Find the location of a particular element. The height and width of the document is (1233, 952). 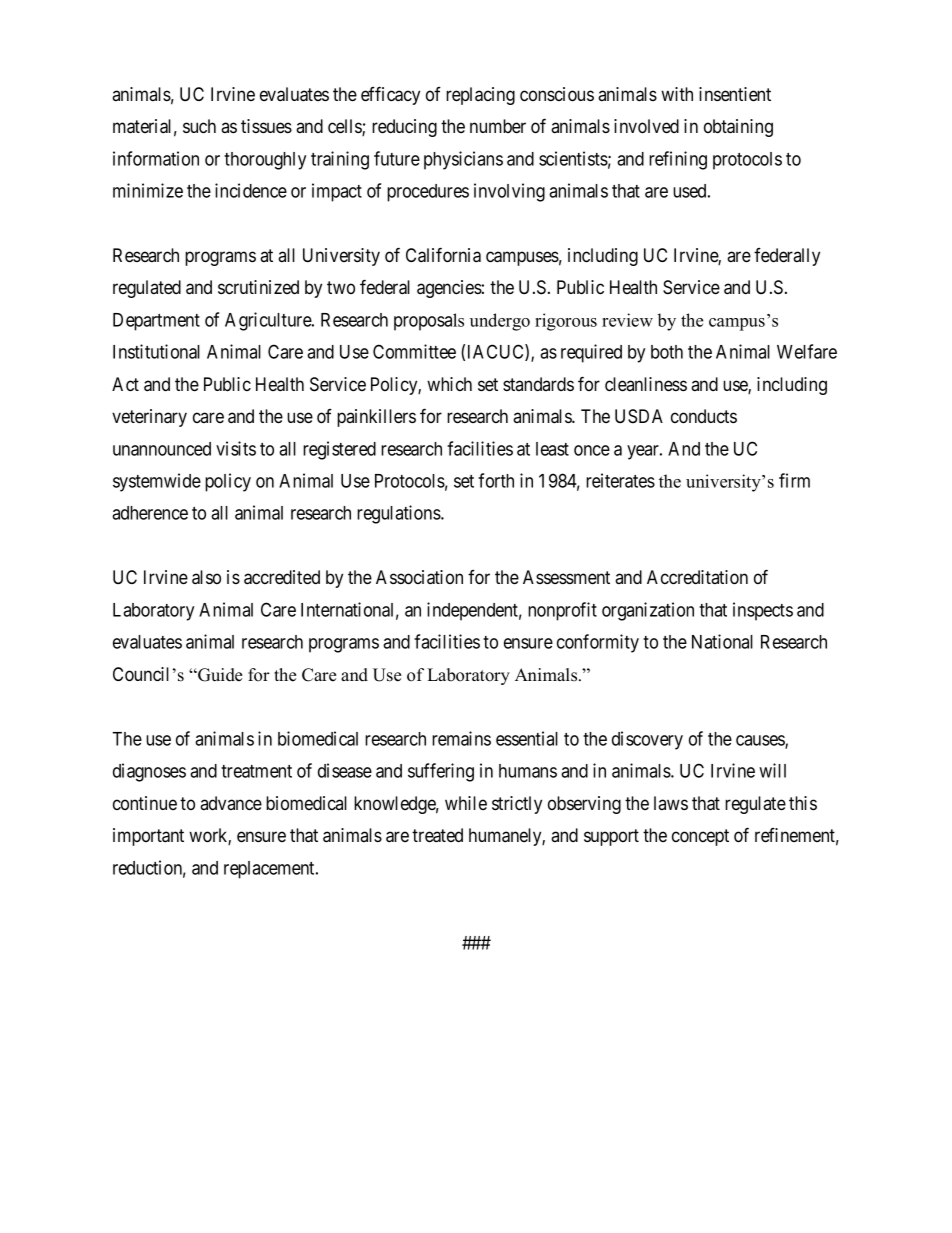

review is located at coordinates (627, 320).
